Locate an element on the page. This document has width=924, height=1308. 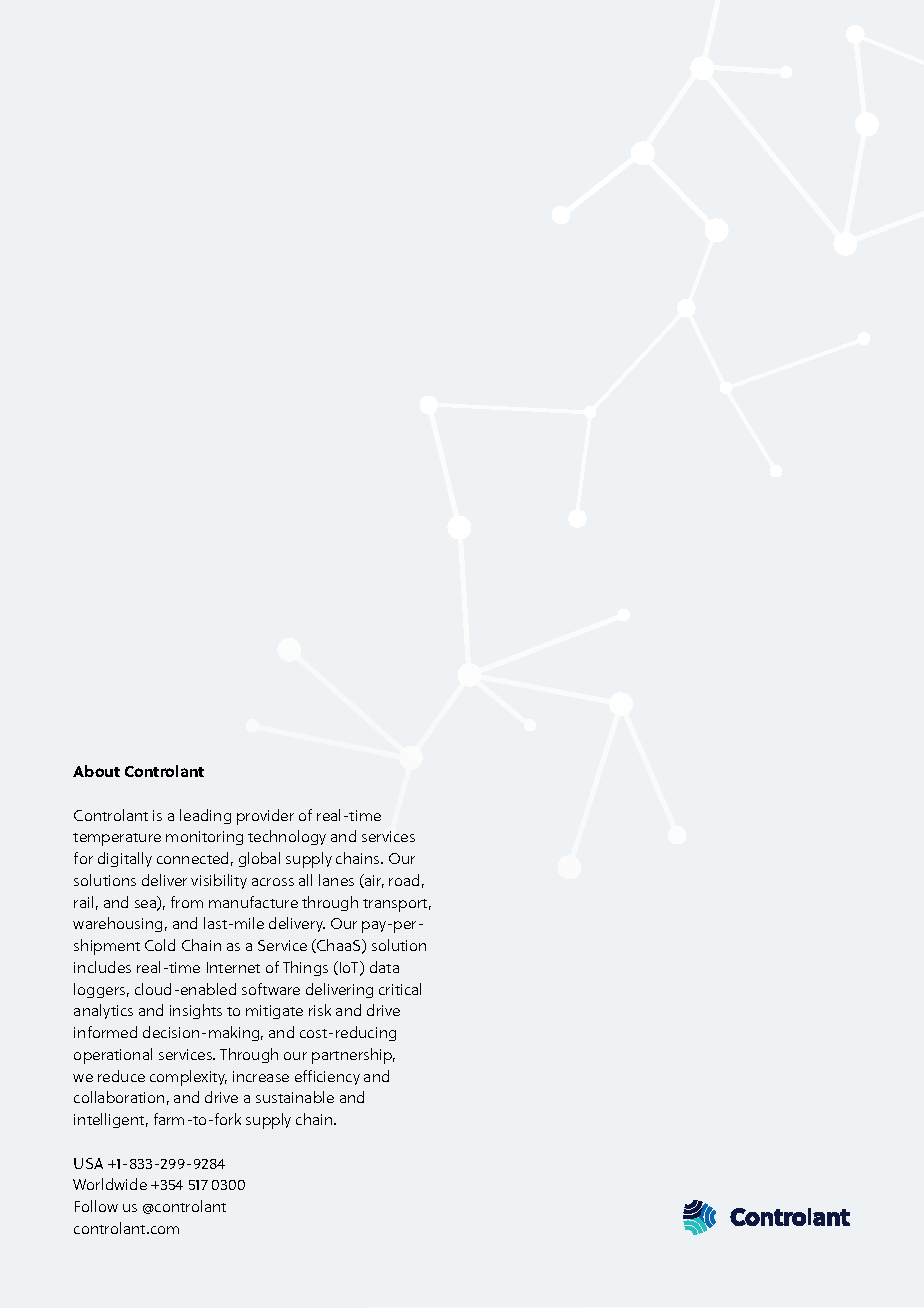
increase is located at coordinates (261, 1076).
